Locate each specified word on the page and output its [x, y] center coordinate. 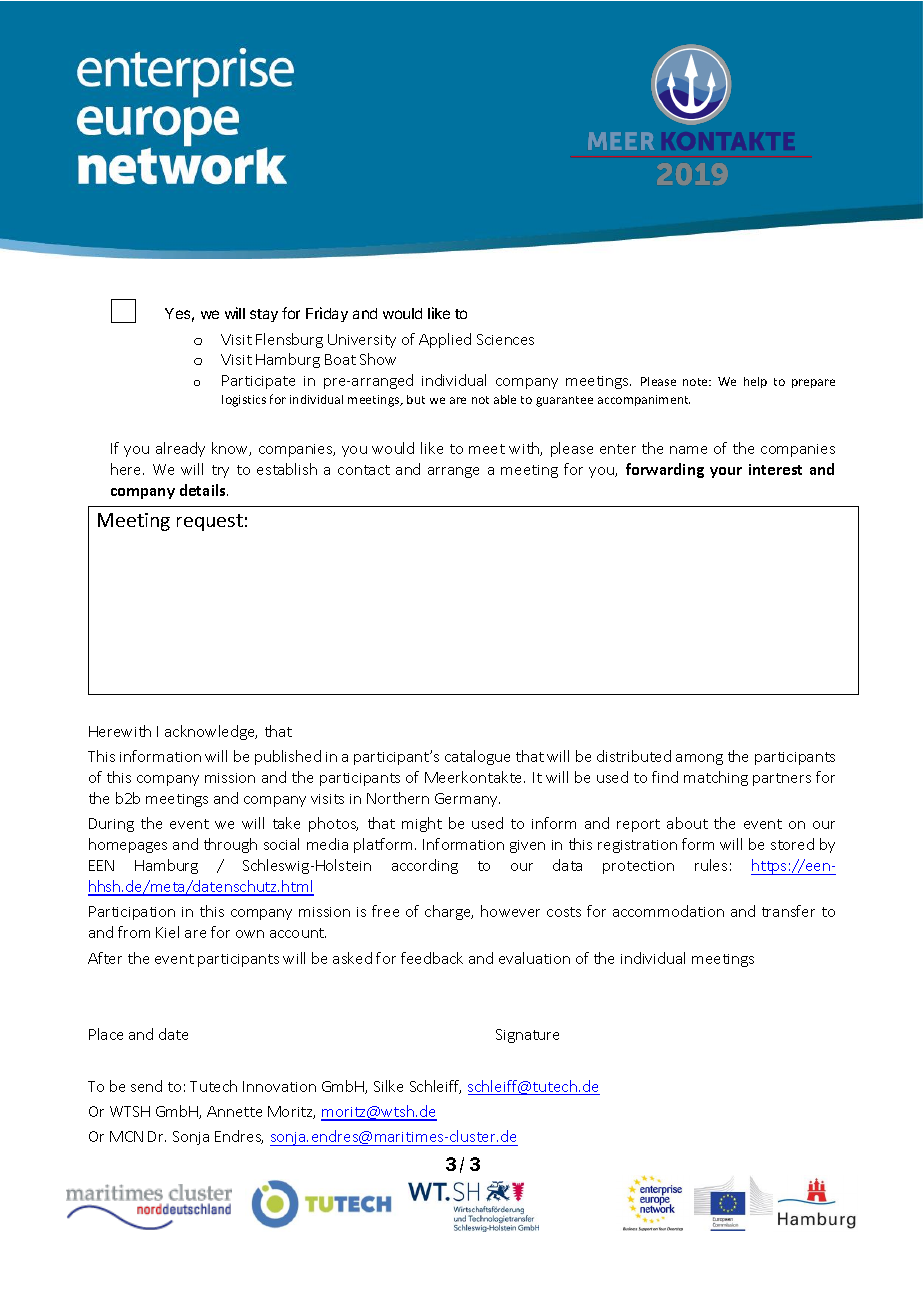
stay [264, 315]
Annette [234, 1111]
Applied [445, 340]
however [510, 911]
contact [364, 470]
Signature [527, 1036]
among [699, 759]
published [288, 757]
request [210, 522]
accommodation [668, 911]
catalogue [477, 757]
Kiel [167, 932]
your [726, 472]
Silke [388, 1086]
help [755, 382]
